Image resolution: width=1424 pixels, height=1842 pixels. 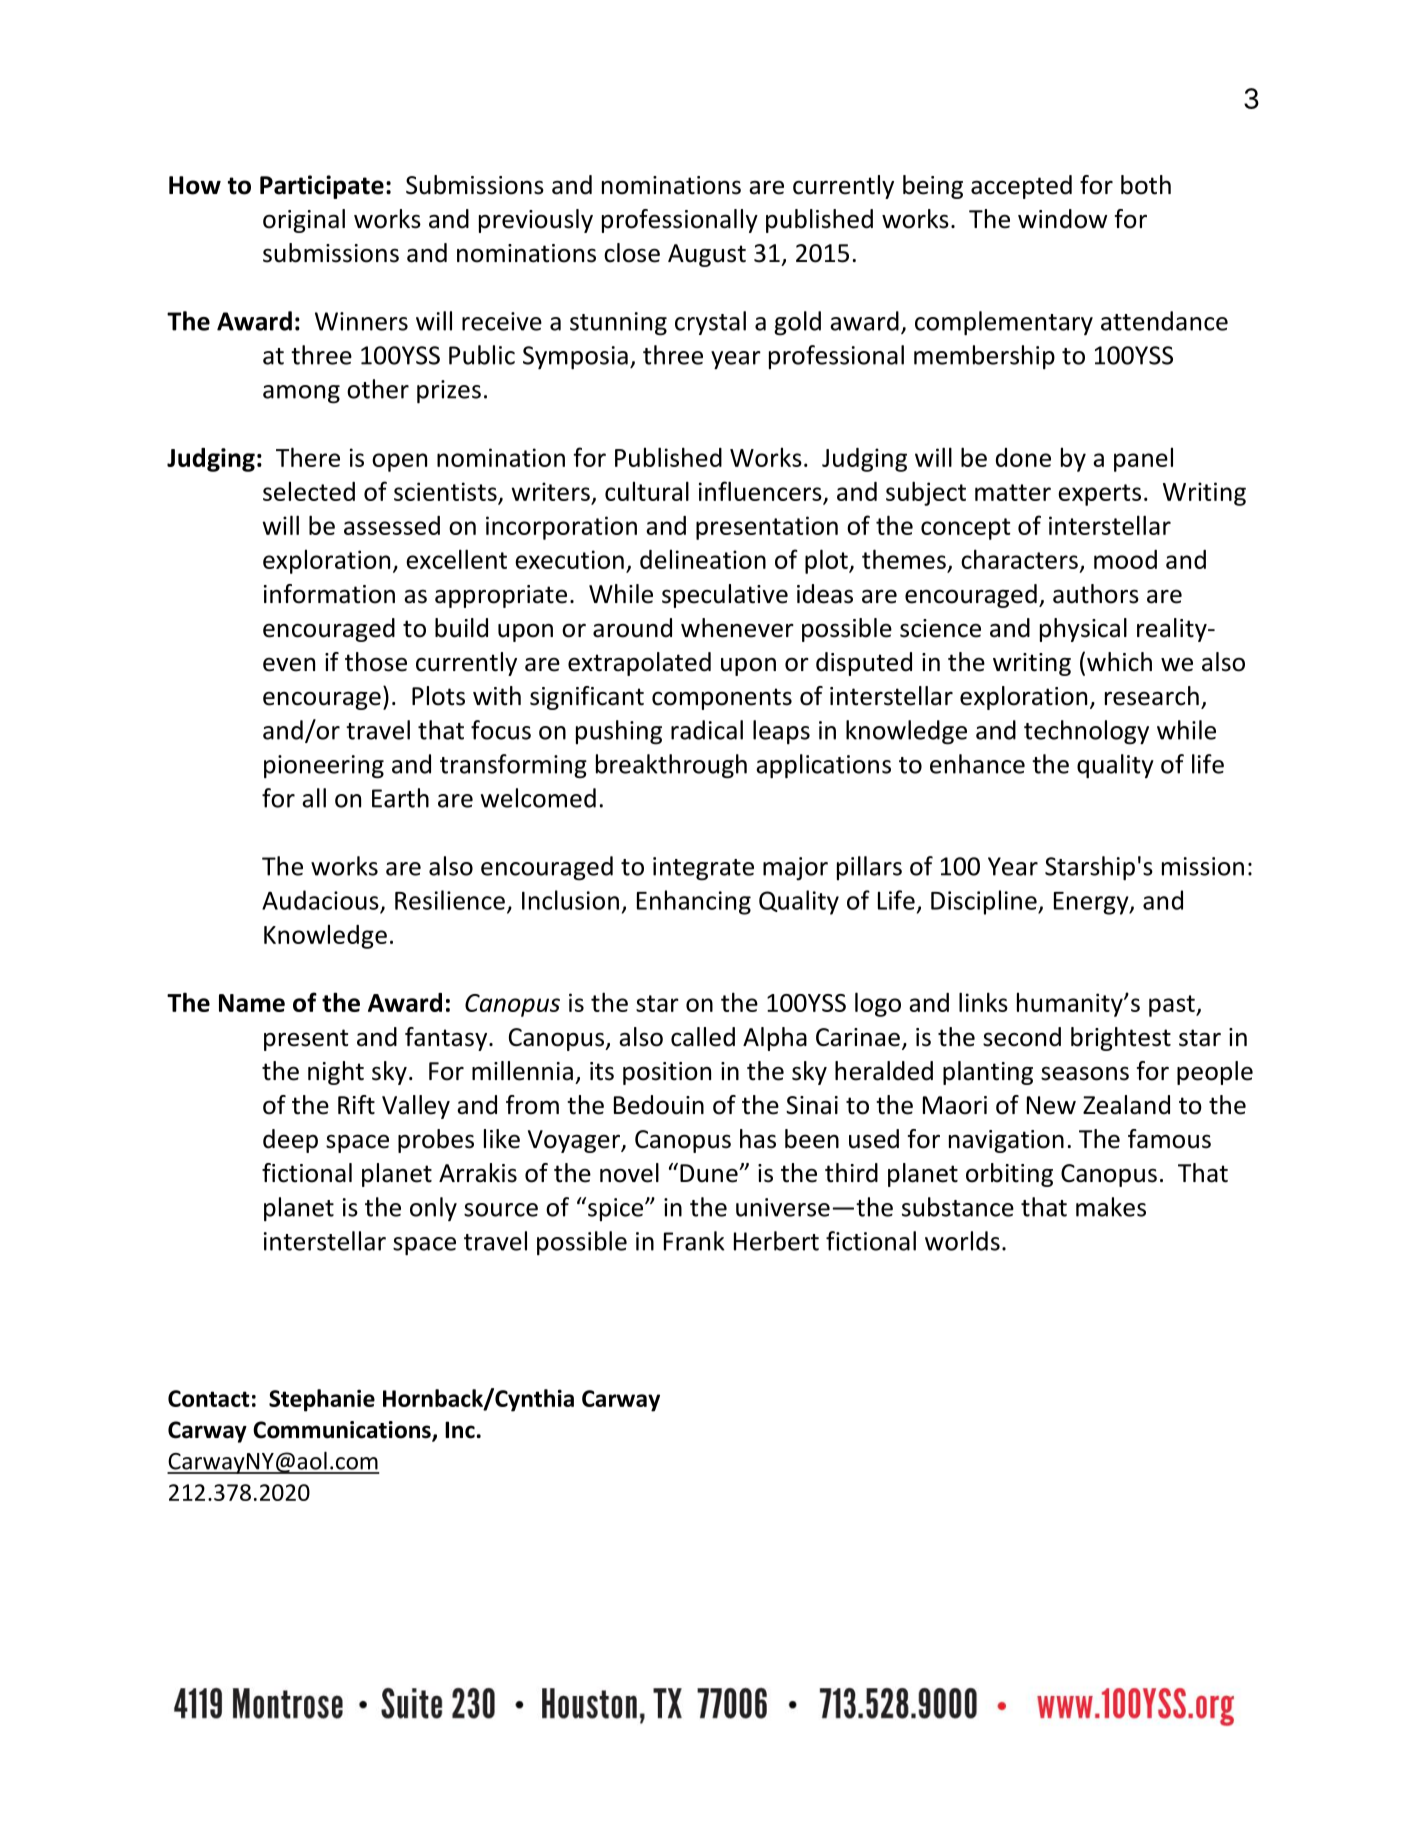 I want to click on experts, so click(x=1099, y=495).
